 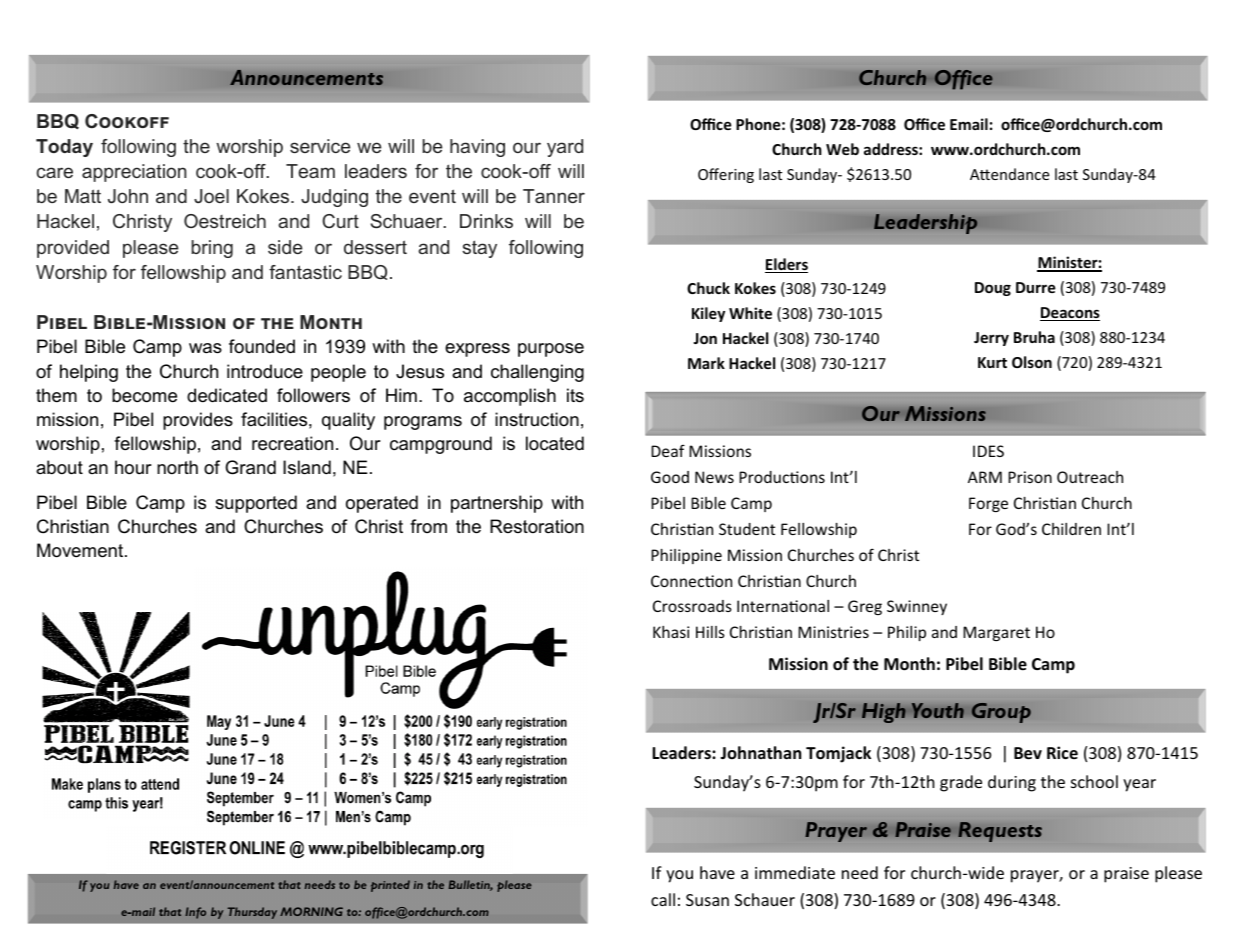 What do you see at coordinates (551, 350) in the page?
I see `purpose` at bounding box center [551, 350].
